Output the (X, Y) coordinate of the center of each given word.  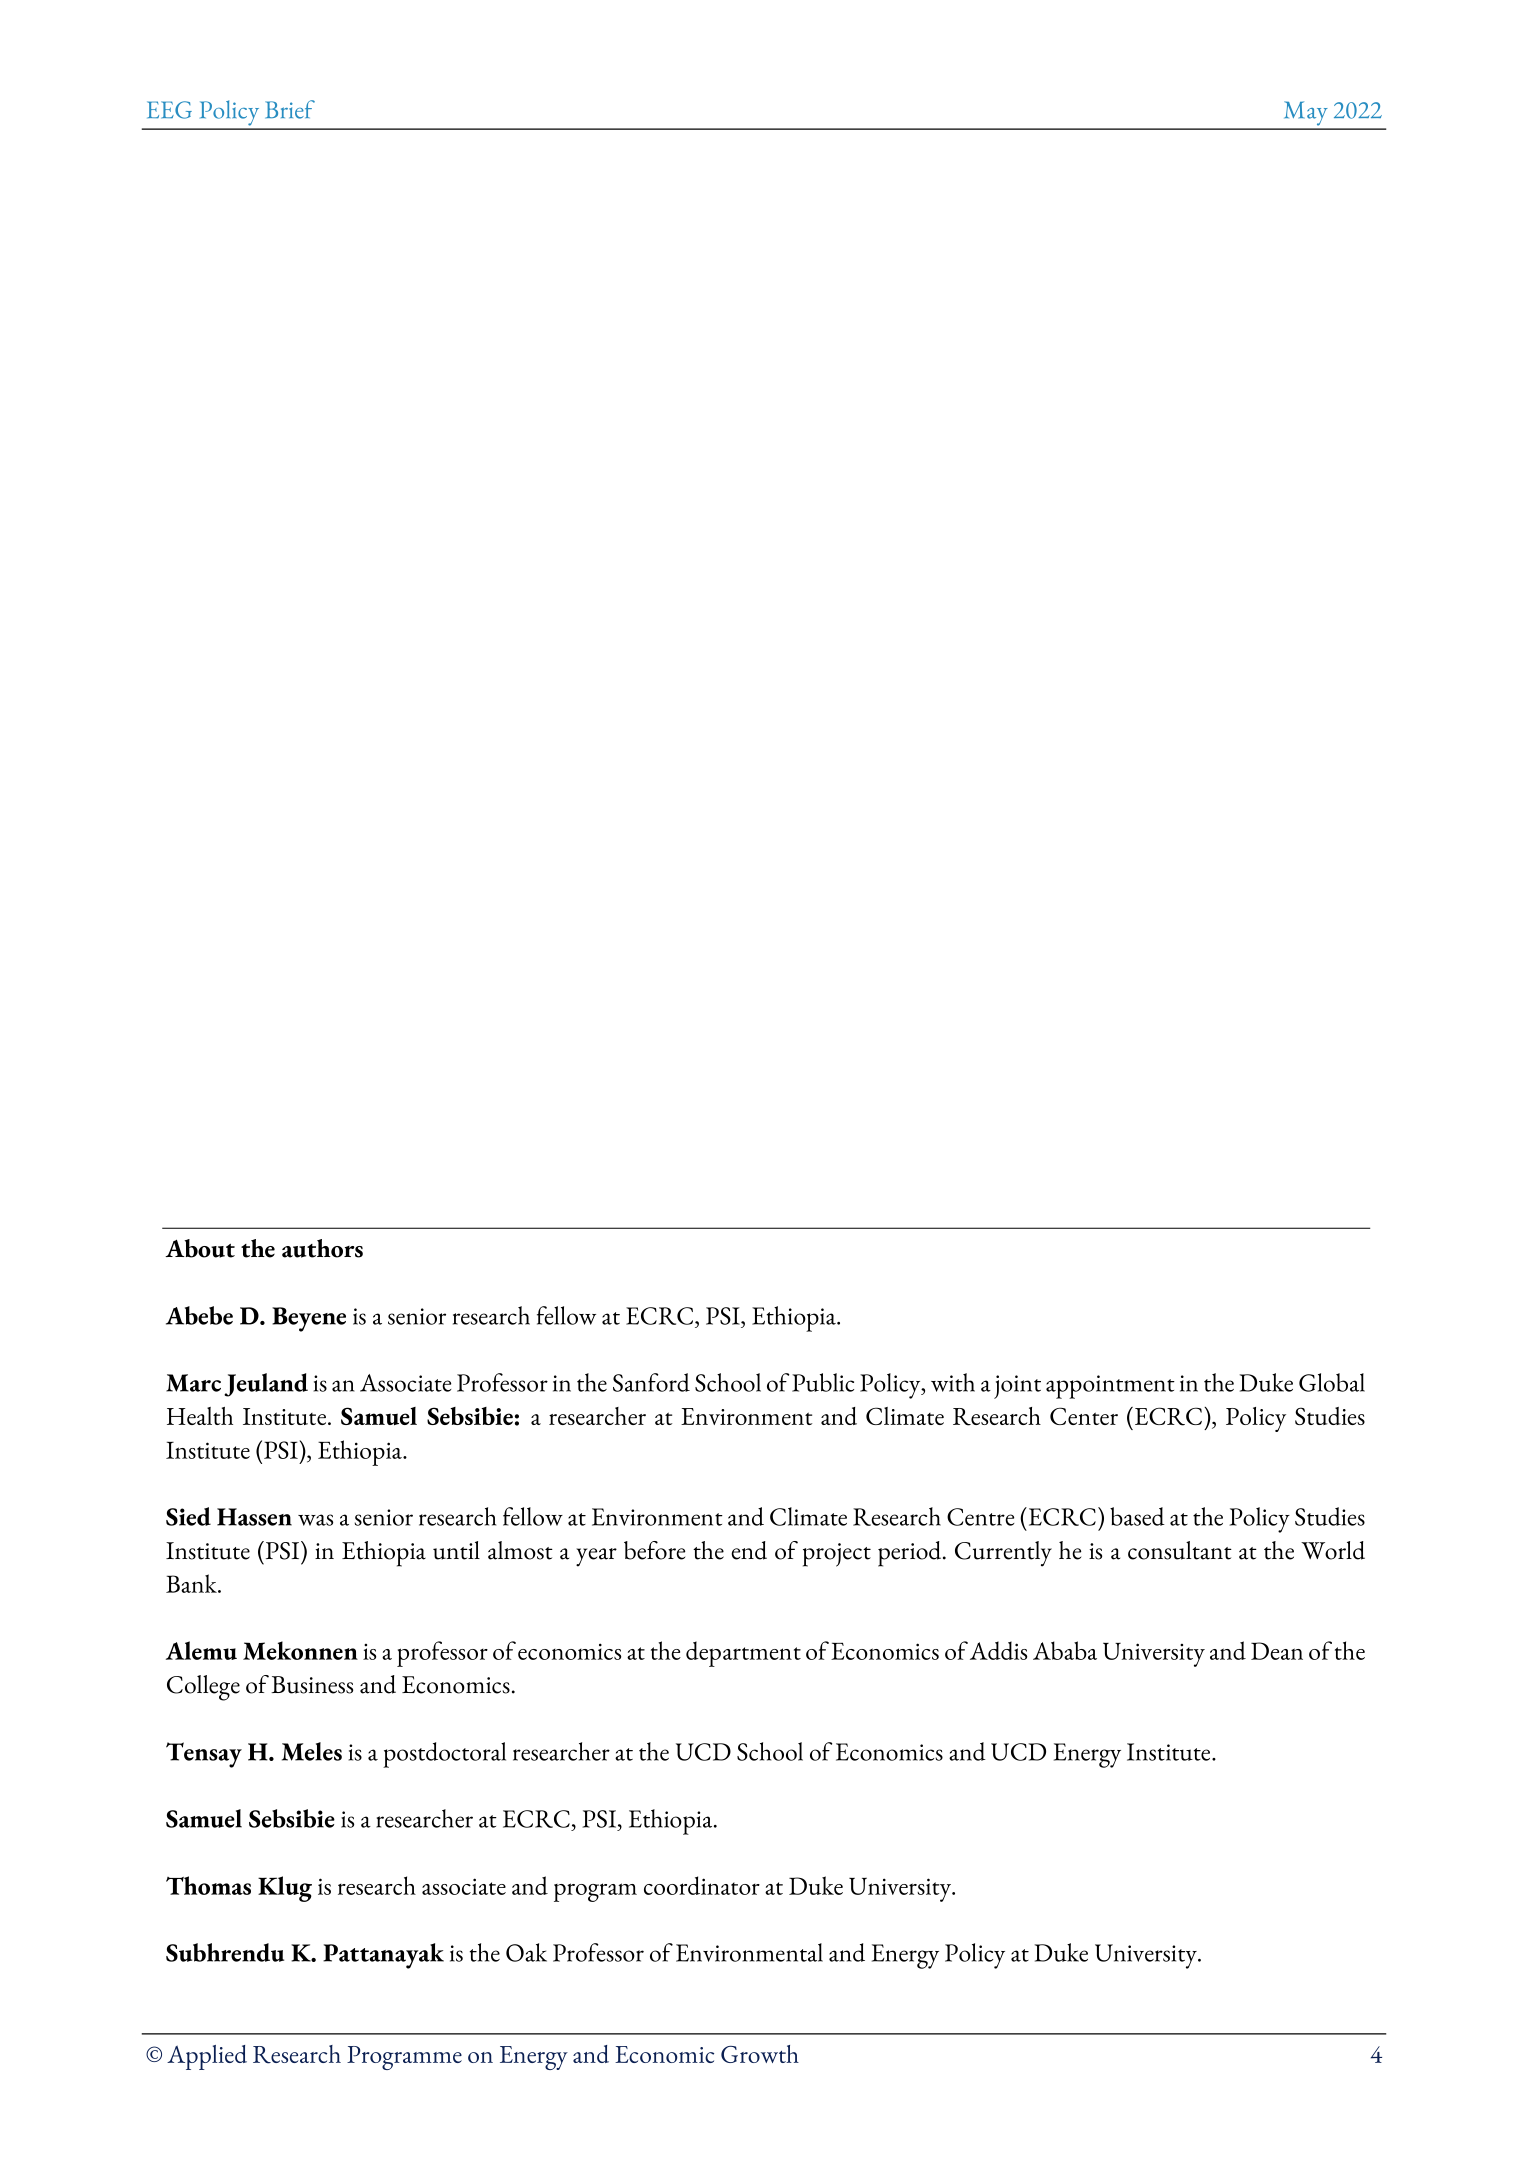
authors (322, 1248)
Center (1084, 1416)
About (200, 1248)
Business (312, 1685)
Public (823, 1382)
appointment (1110, 1387)
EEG (169, 110)
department (743, 1654)
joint (1017, 1387)
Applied (207, 2057)
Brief (290, 109)
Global (1332, 1382)
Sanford (651, 1382)
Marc (193, 1383)
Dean (1277, 1651)
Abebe (199, 1315)
